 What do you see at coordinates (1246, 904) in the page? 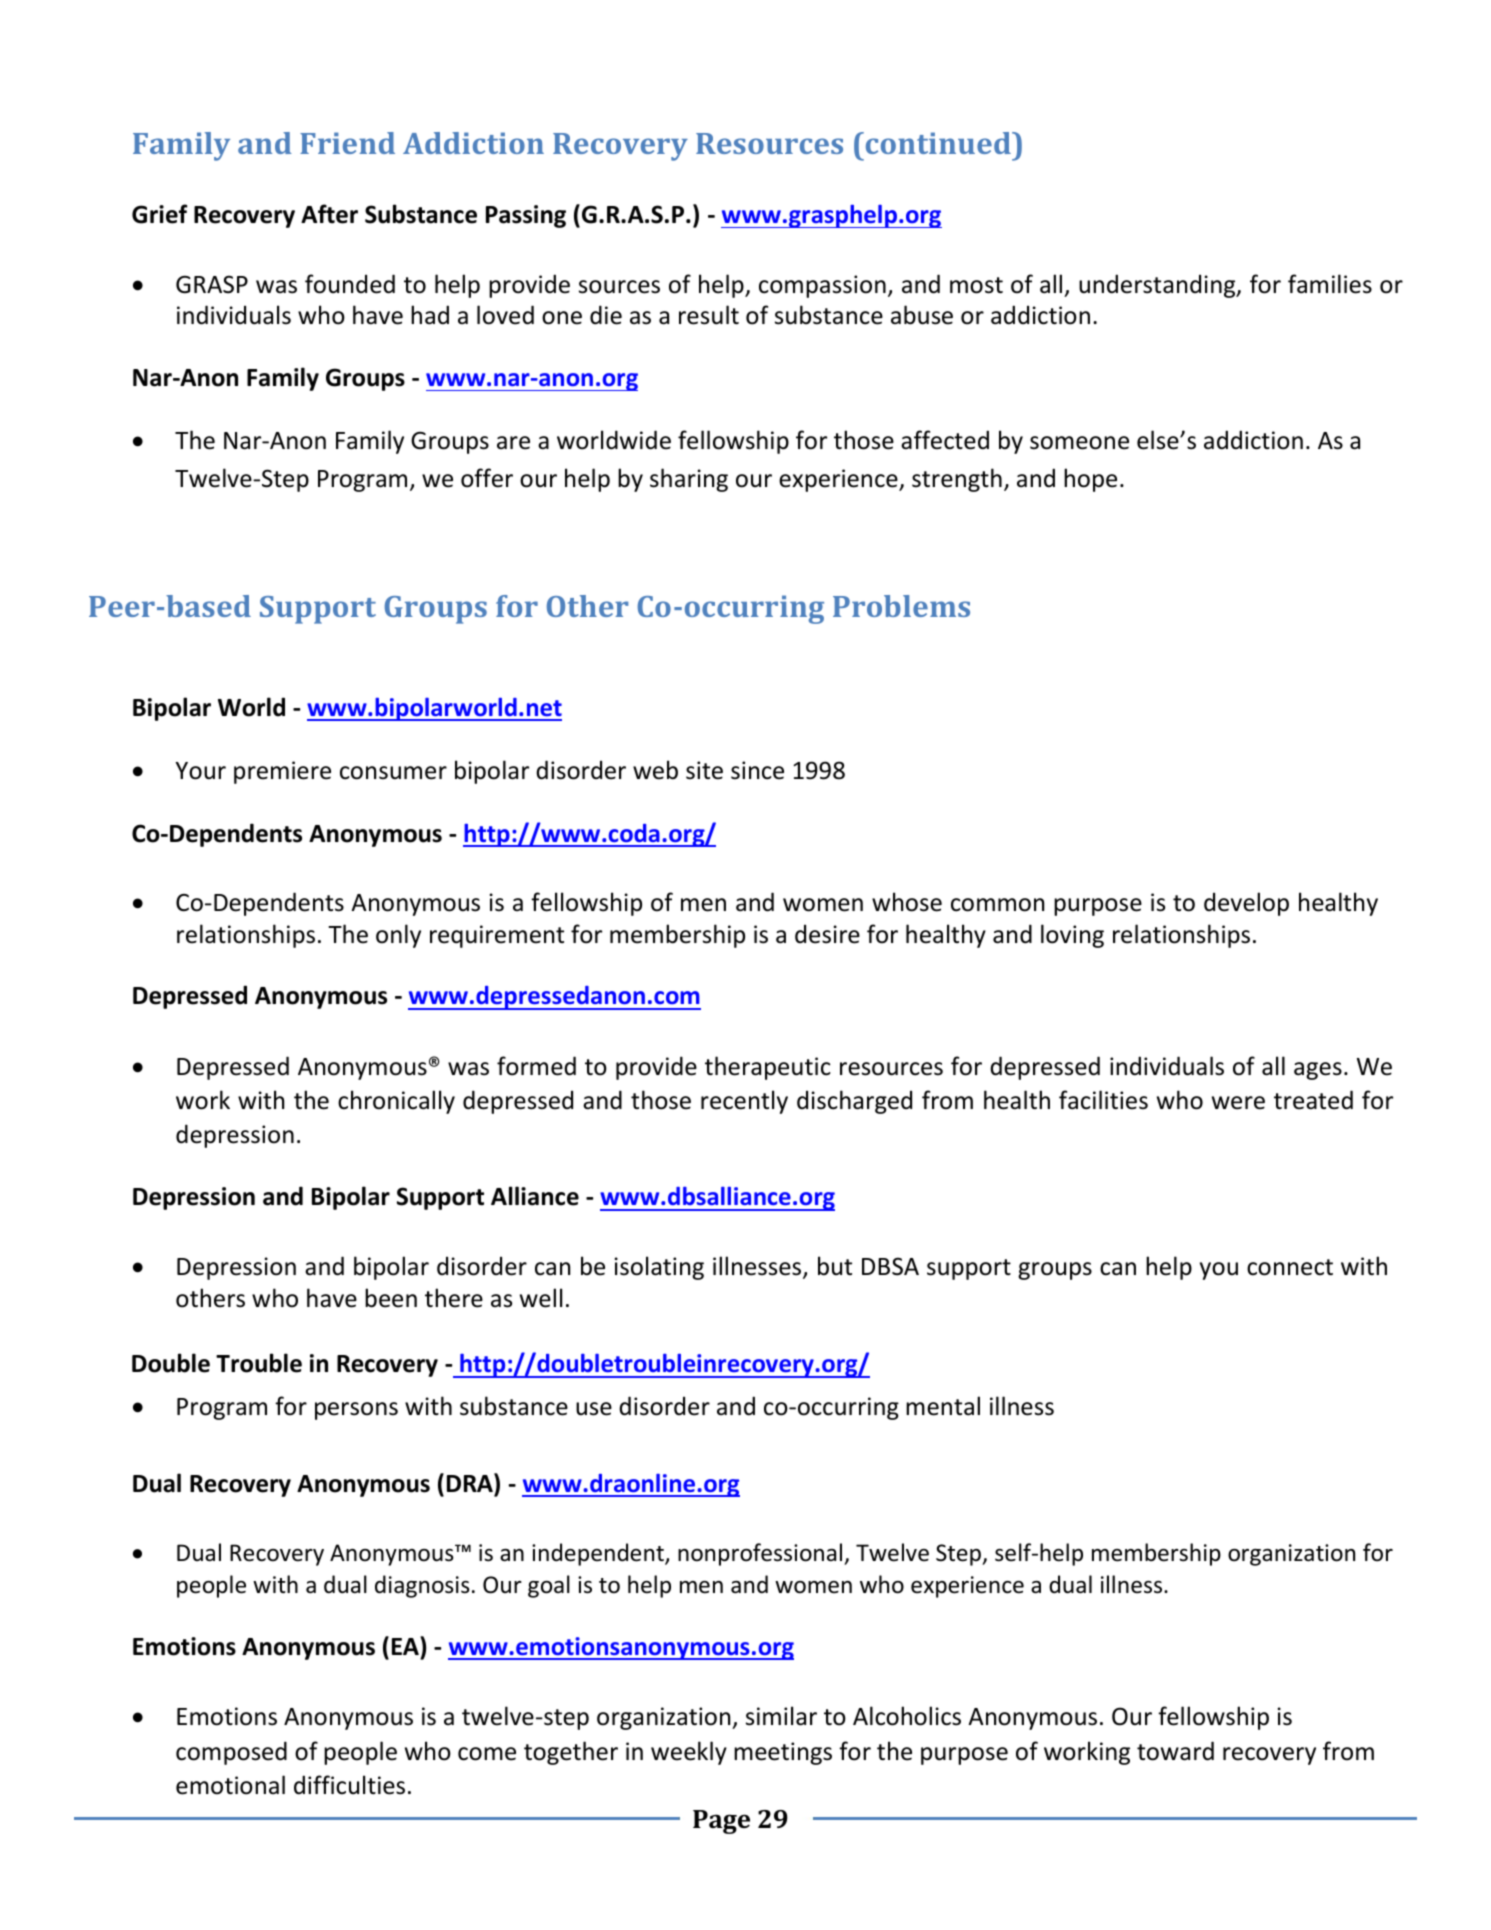
I see `develop` at bounding box center [1246, 904].
